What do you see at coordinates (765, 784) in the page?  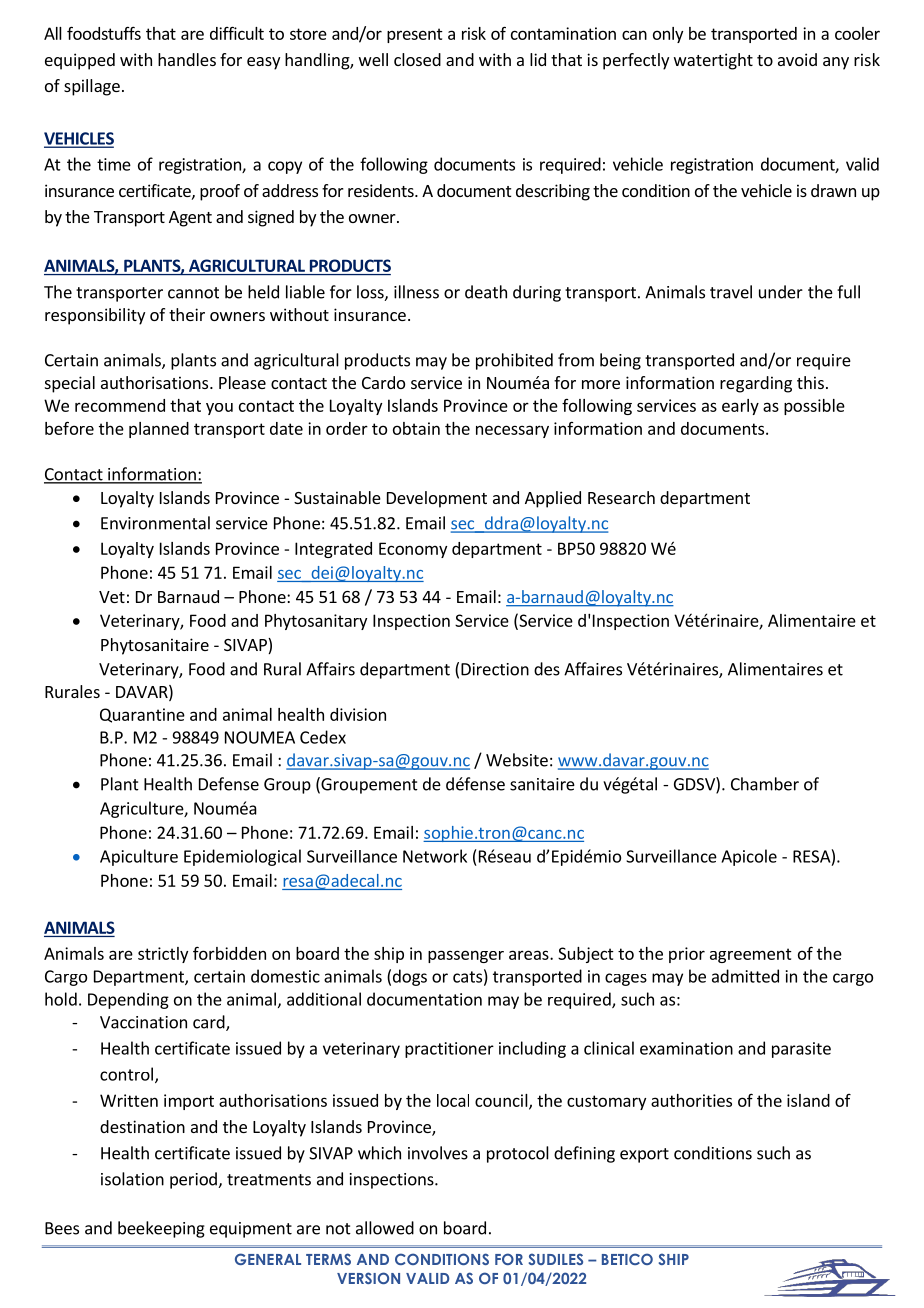 I see `Chamber` at bounding box center [765, 784].
